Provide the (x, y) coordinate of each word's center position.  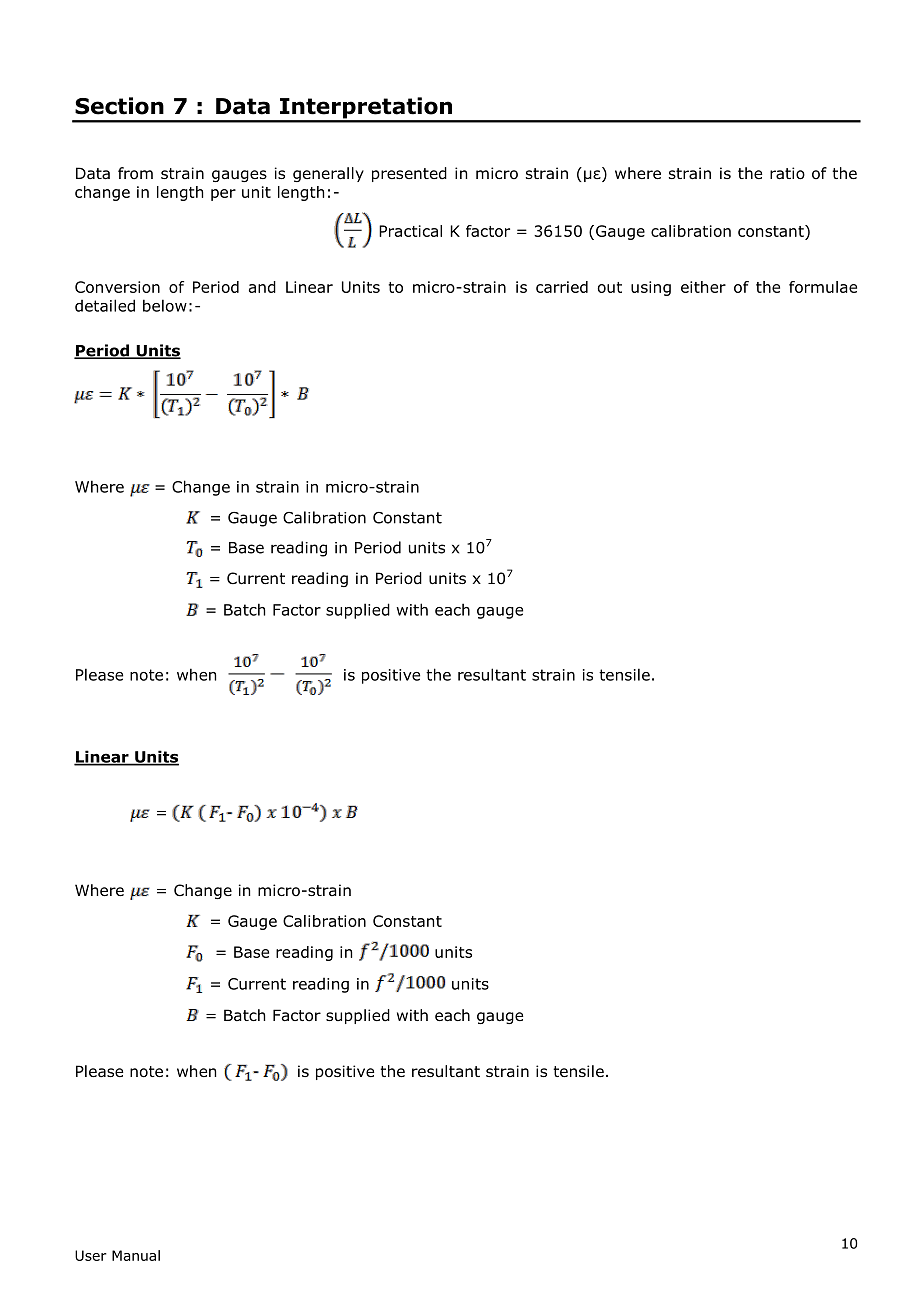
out (610, 287)
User (91, 1255)
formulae (823, 287)
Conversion (117, 287)
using (651, 288)
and (262, 287)
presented (409, 174)
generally (328, 174)
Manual (136, 1255)
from (135, 173)
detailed (105, 305)
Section (119, 106)
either (703, 287)
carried (562, 287)
